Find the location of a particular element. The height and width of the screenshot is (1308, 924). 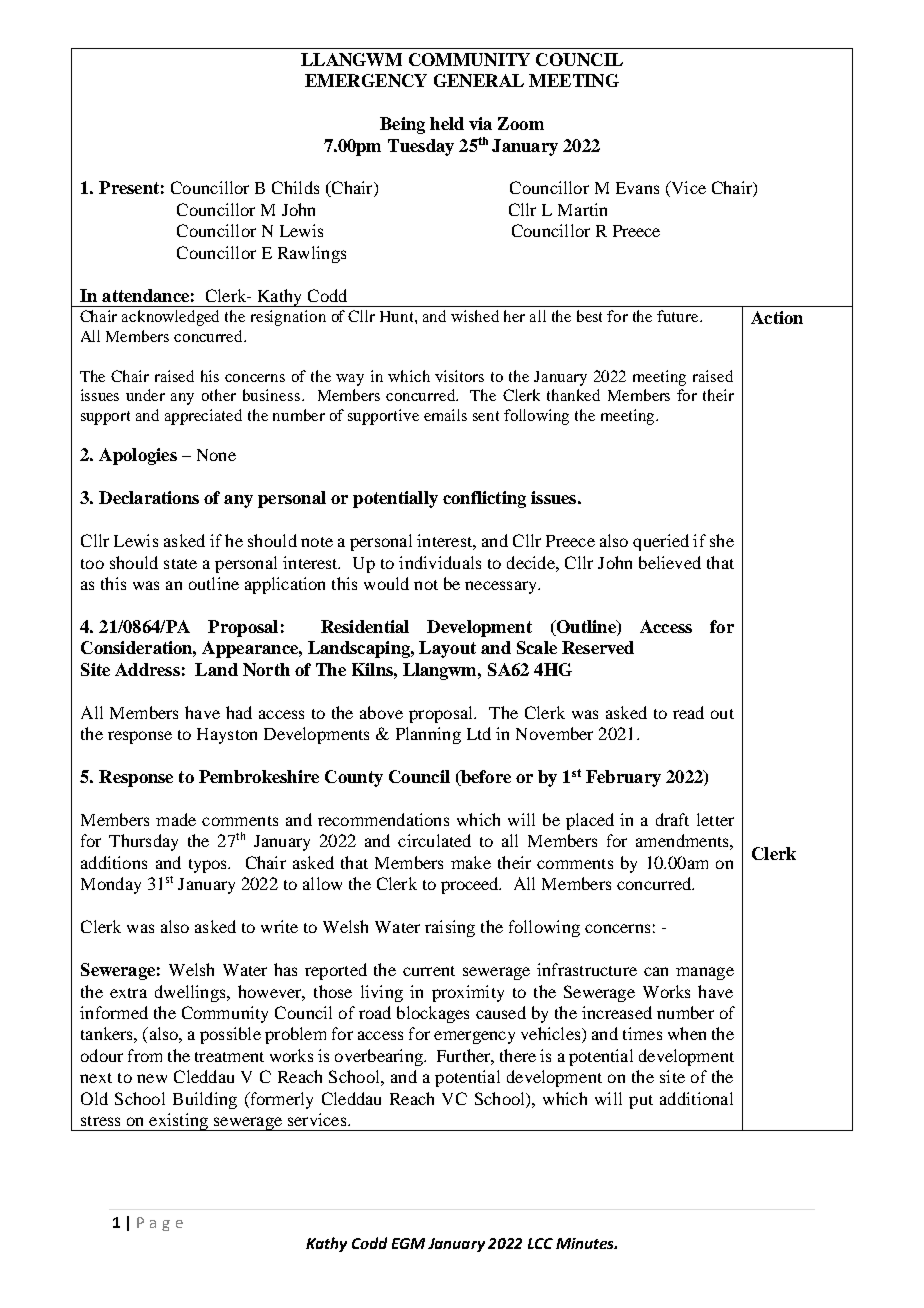

LCC is located at coordinates (540, 1243).
